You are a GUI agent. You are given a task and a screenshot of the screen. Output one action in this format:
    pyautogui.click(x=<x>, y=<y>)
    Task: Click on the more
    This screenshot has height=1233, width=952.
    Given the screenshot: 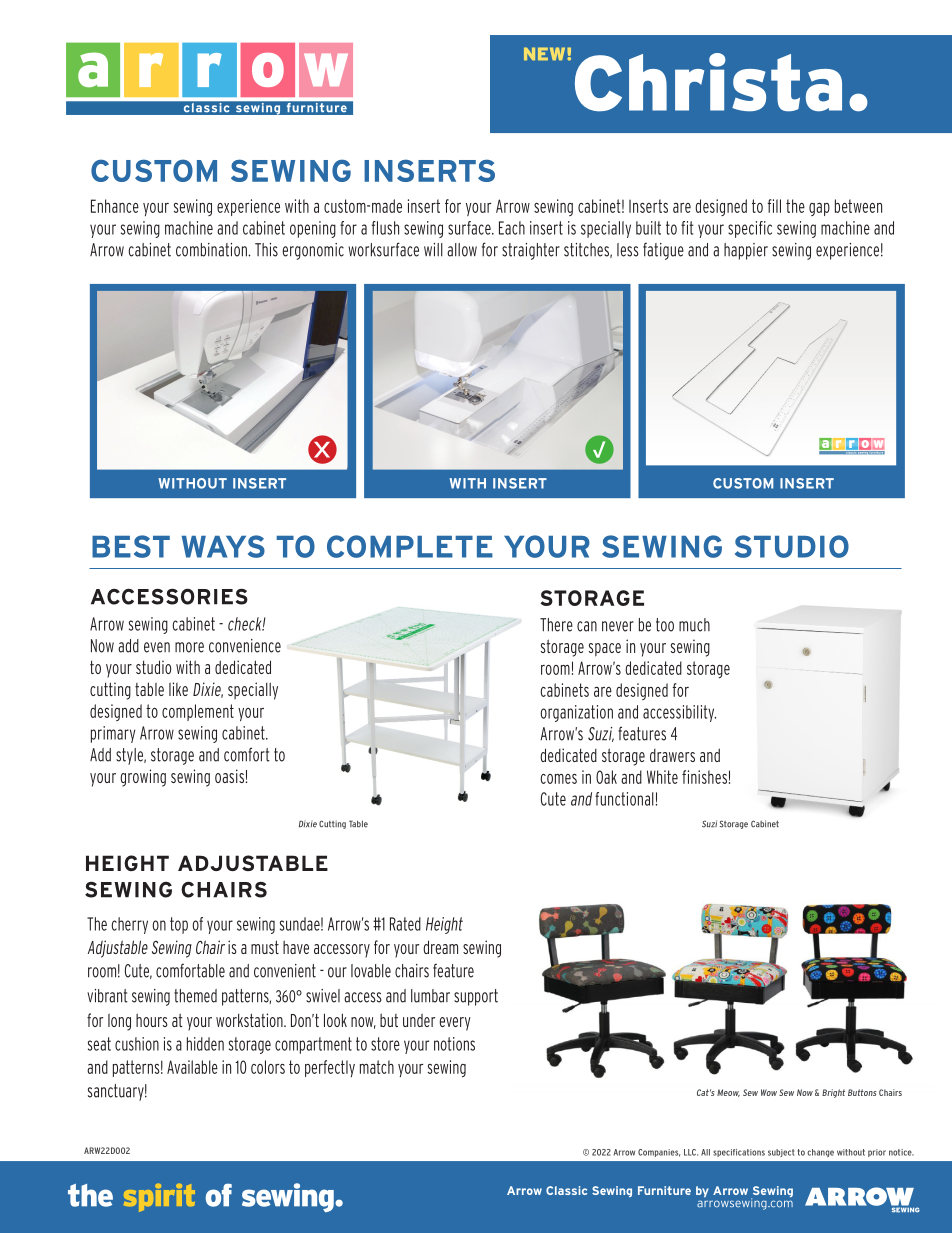 What is the action you would take?
    pyautogui.click(x=189, y=647)
